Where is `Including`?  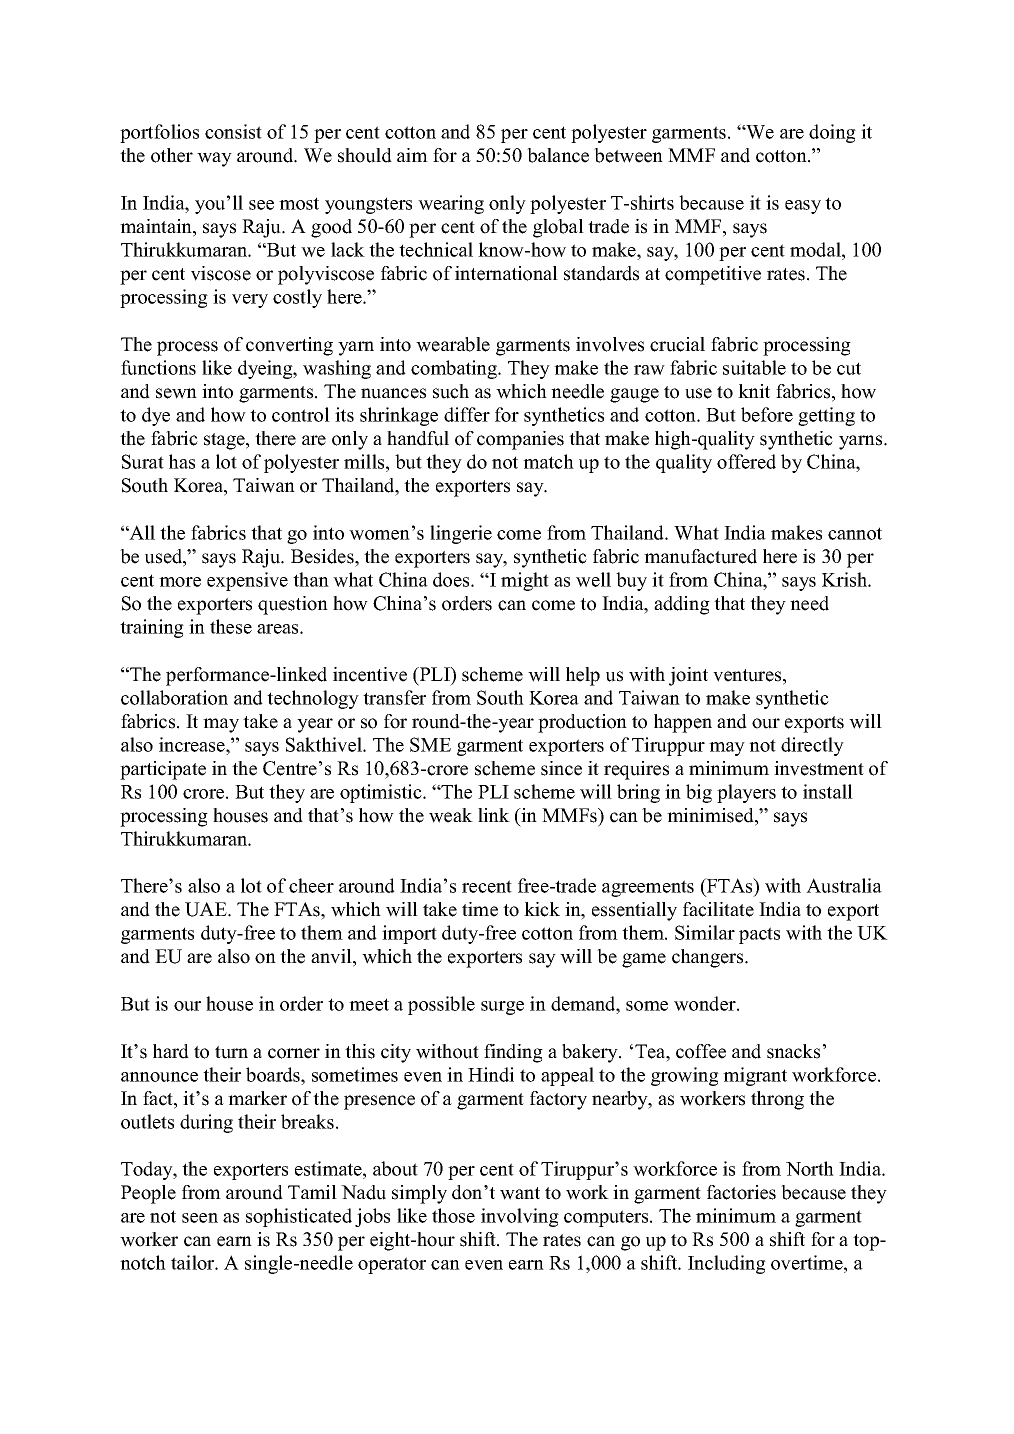
Including is located at coordinates (727, 1264).
